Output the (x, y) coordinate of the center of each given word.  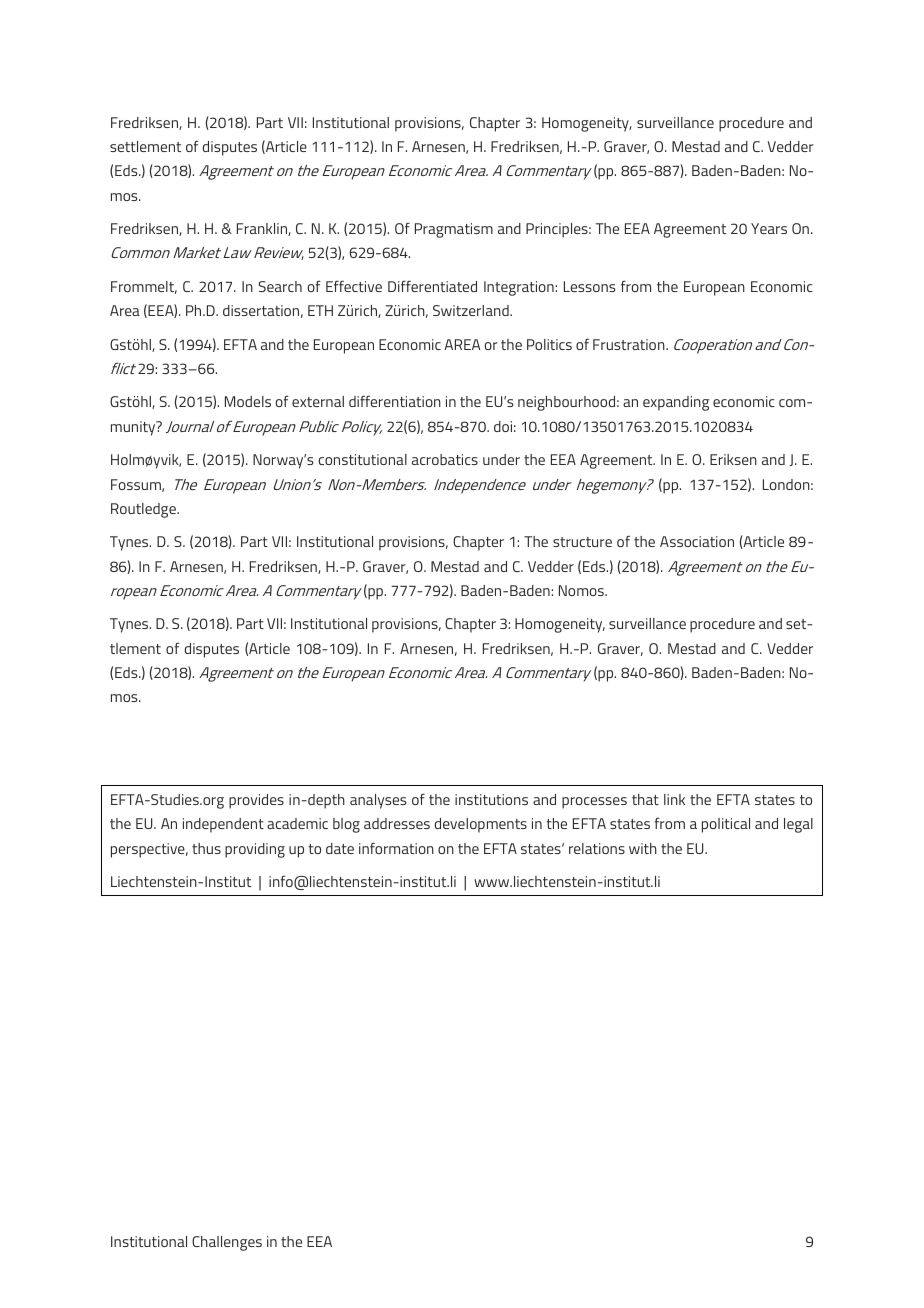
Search (280, 286)
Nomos (582, 590)
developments (481, 825)
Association (697, 541)
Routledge (144, 510)
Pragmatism (454, 230)
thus (206, 848)
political (726, 825)
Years (769, 228)
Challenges (227, 1243)
